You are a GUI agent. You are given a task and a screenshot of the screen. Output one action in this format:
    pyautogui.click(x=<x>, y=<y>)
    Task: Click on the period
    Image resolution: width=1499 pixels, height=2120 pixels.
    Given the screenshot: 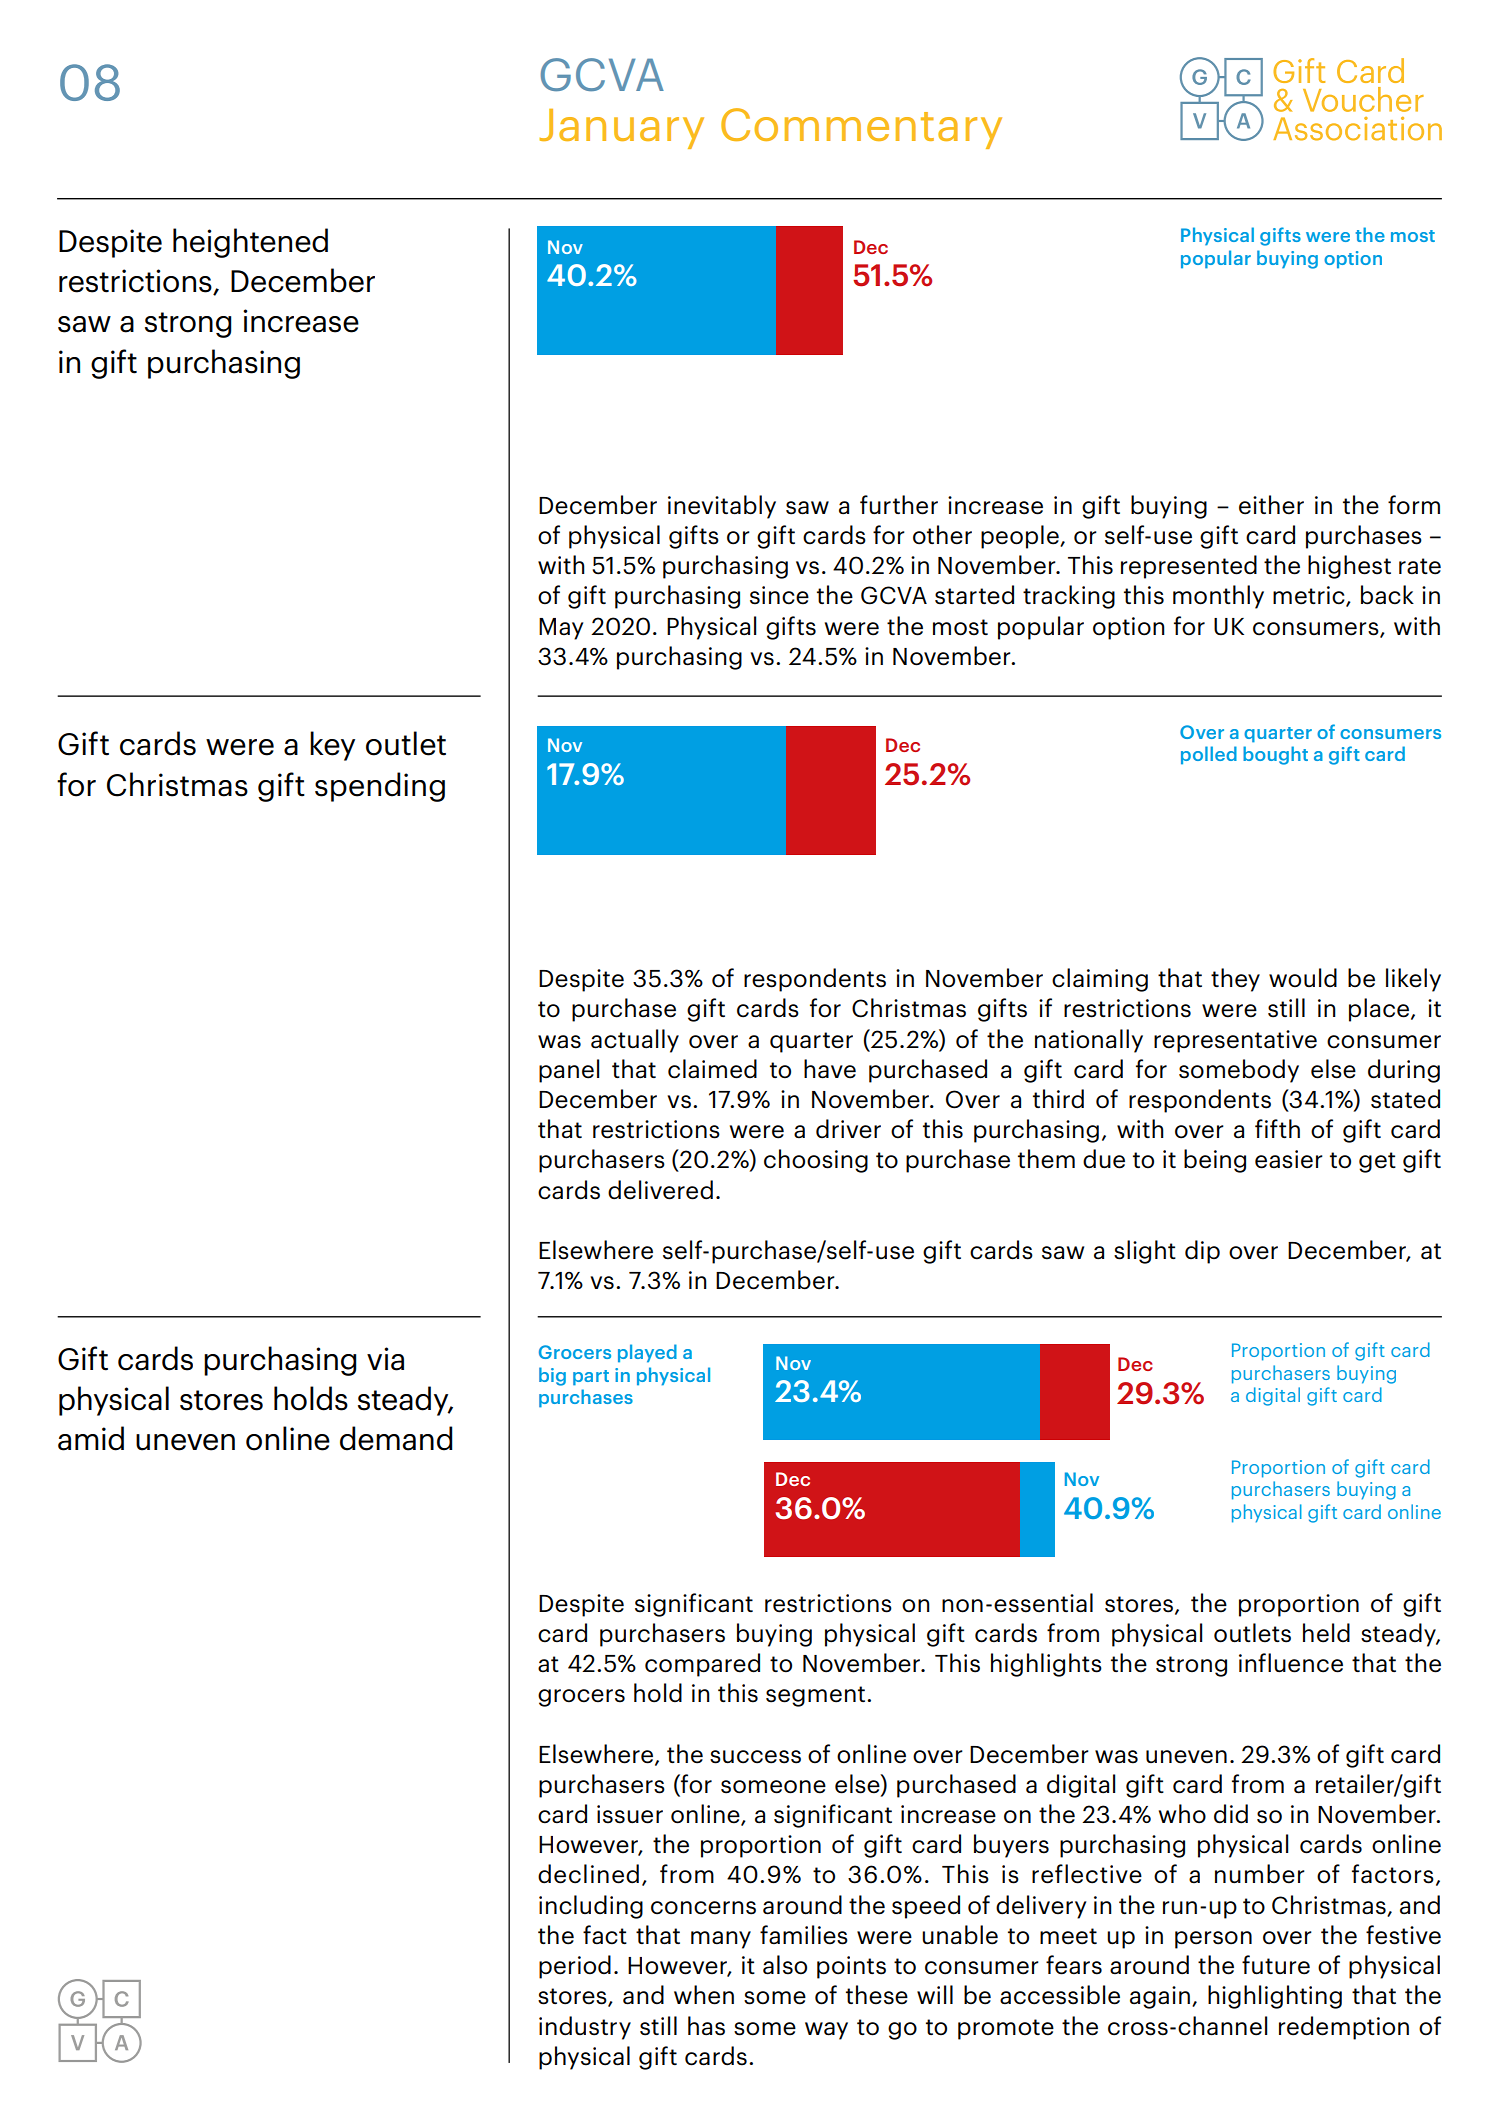 What is the action you would take?
    pyautogui.click(x=575, y=1967)
